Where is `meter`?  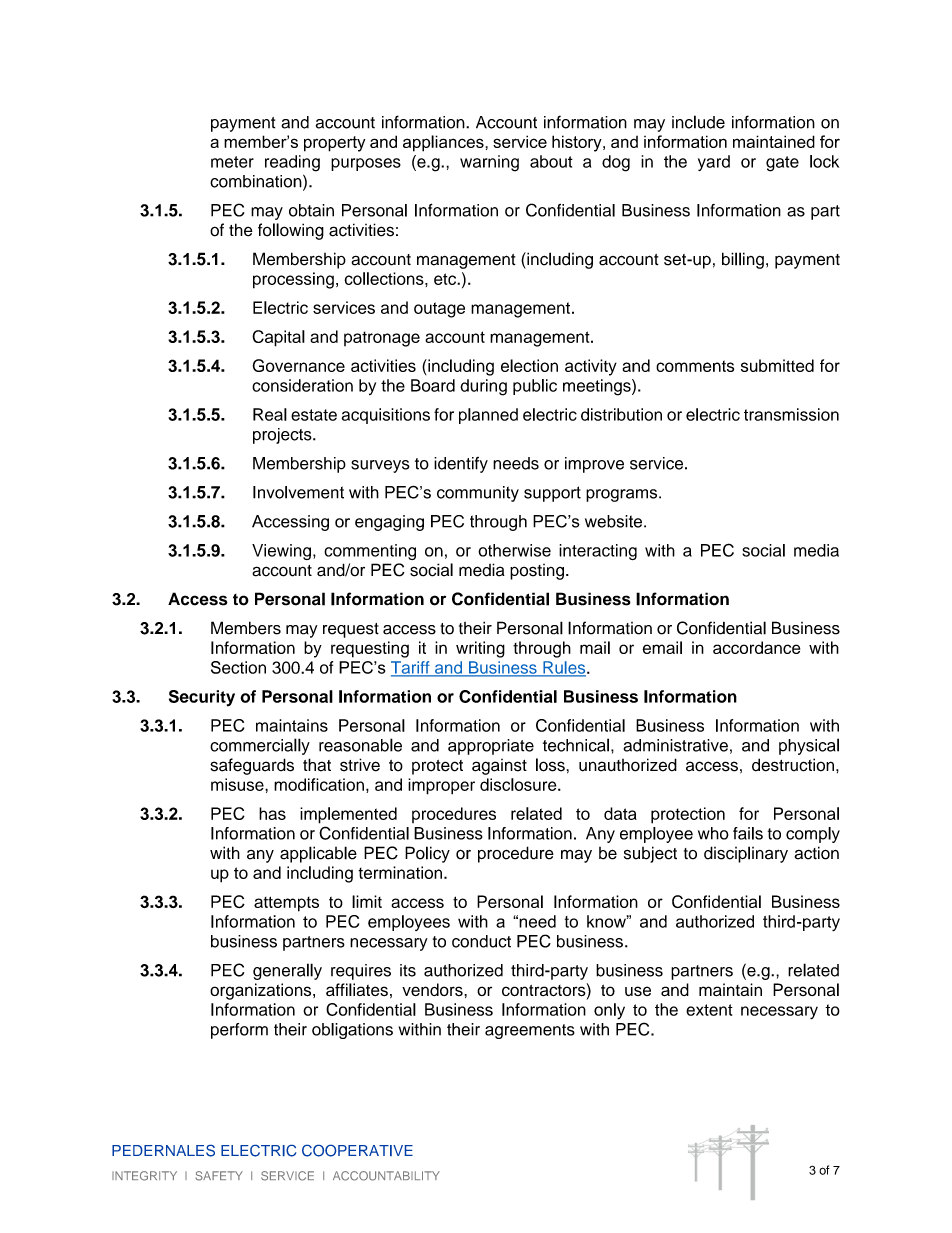
meter is located at coordinates (232, 162).
